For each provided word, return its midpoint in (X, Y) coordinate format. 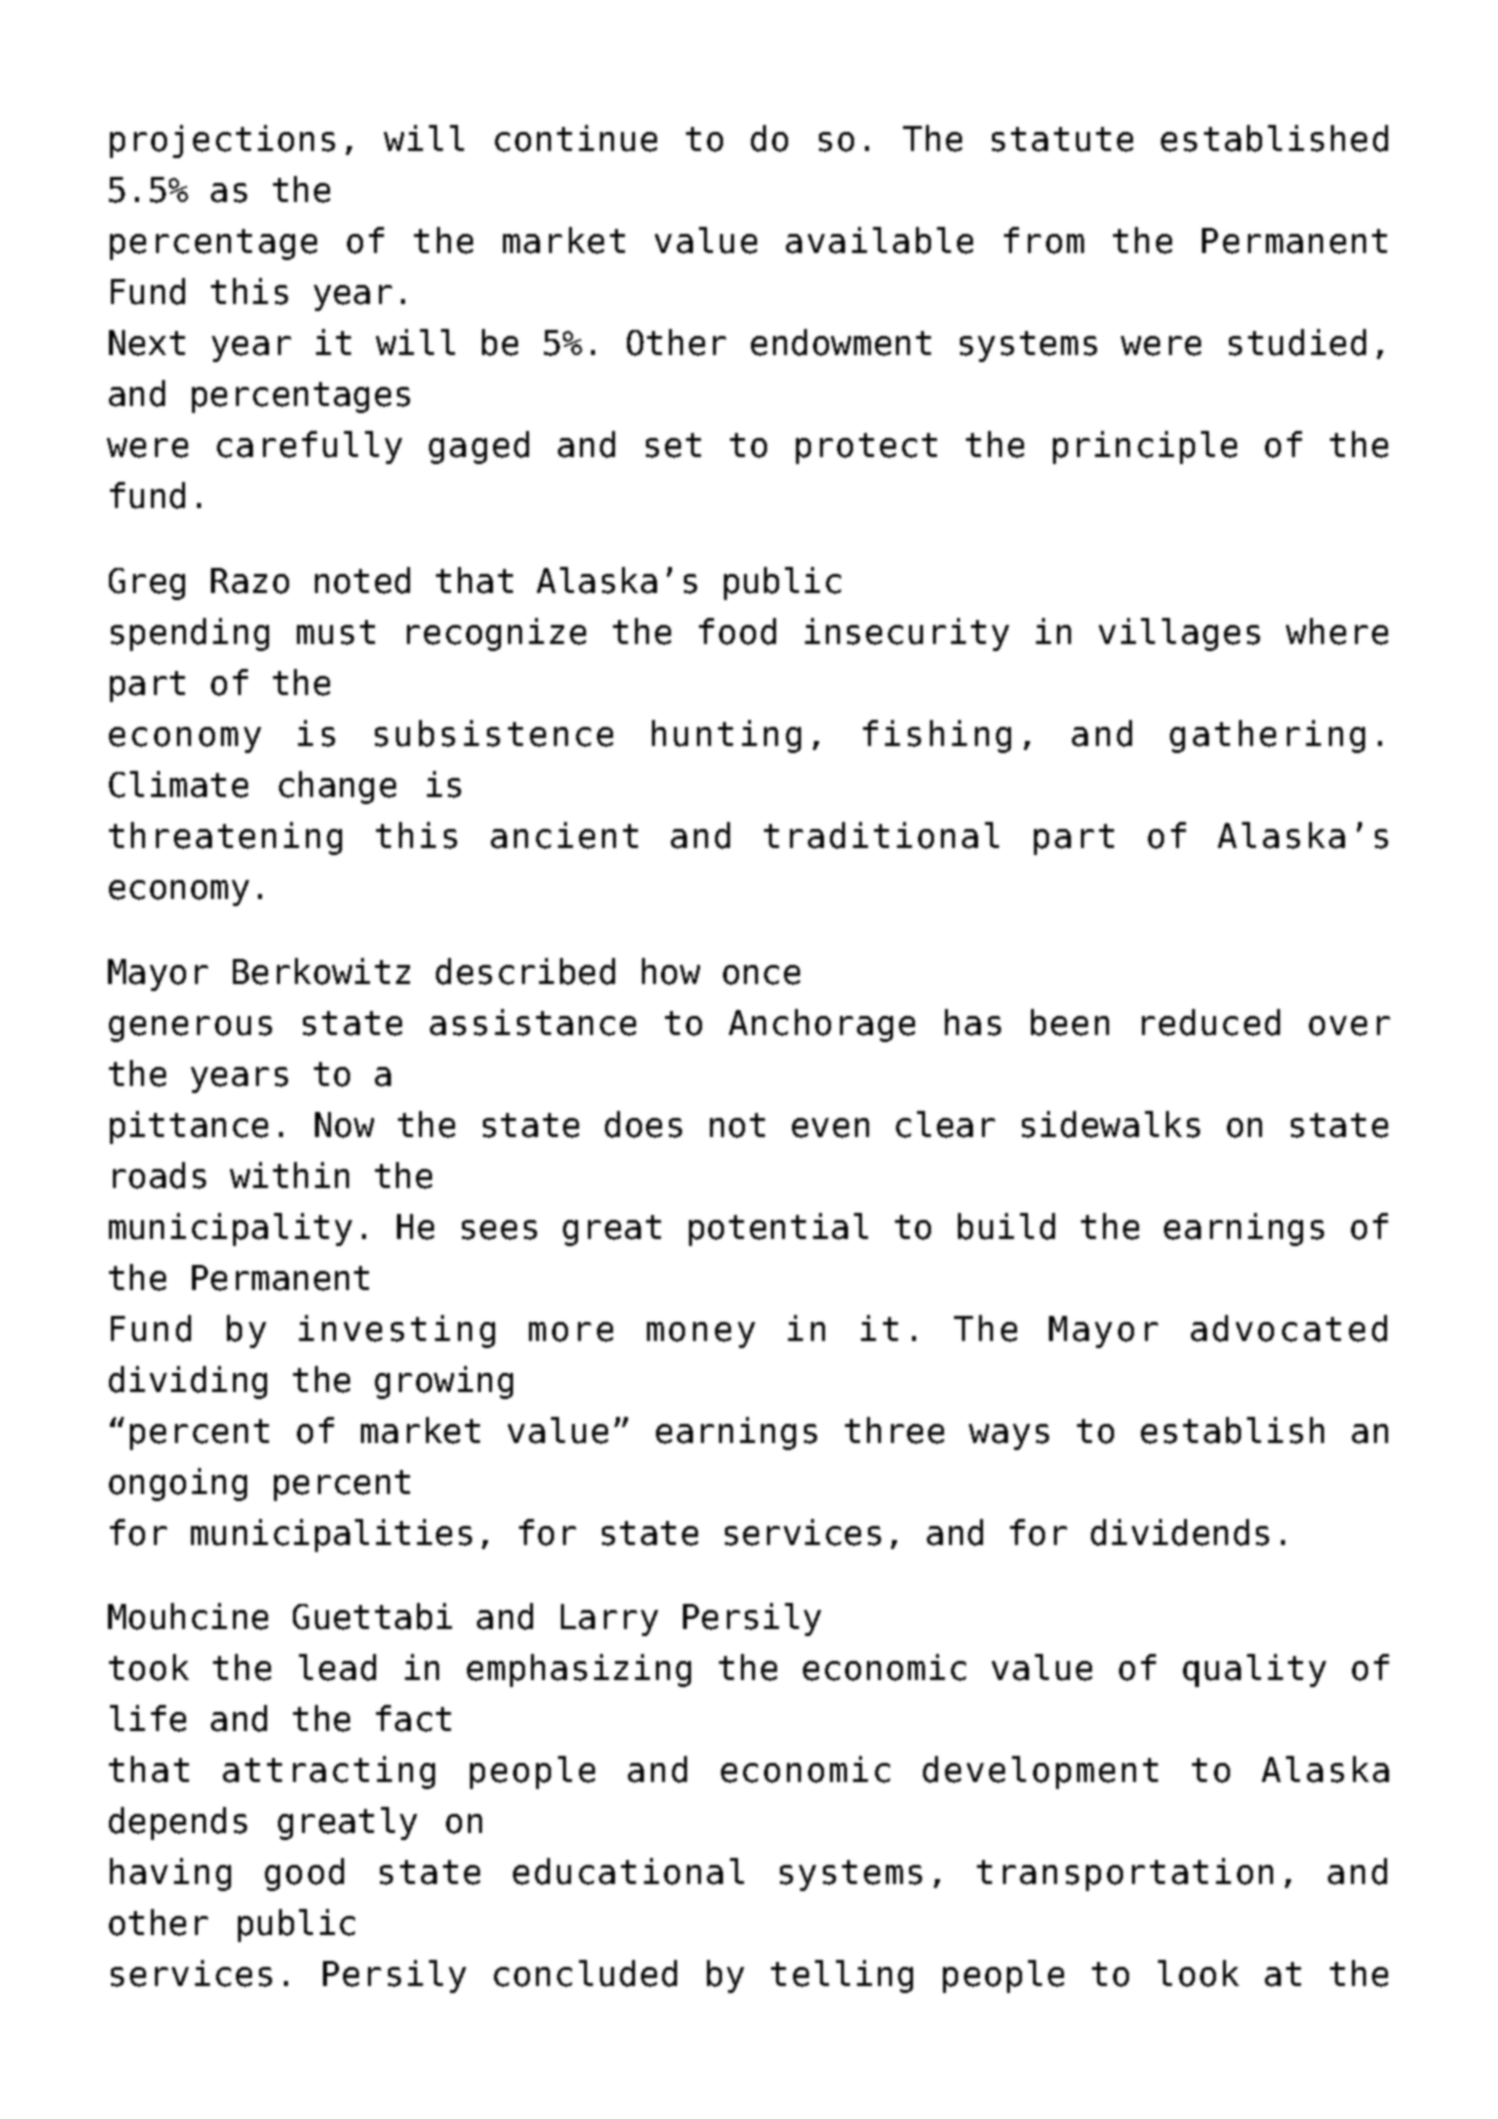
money (701, 1335)
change (337, 787)
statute (1062, 139)
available (879, 240)
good (304, 1874)
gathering (1267, 736)
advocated (1289, 1328)
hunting (726, 736)
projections (222, 141)
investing (397, 1331)
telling (842, 1976)
